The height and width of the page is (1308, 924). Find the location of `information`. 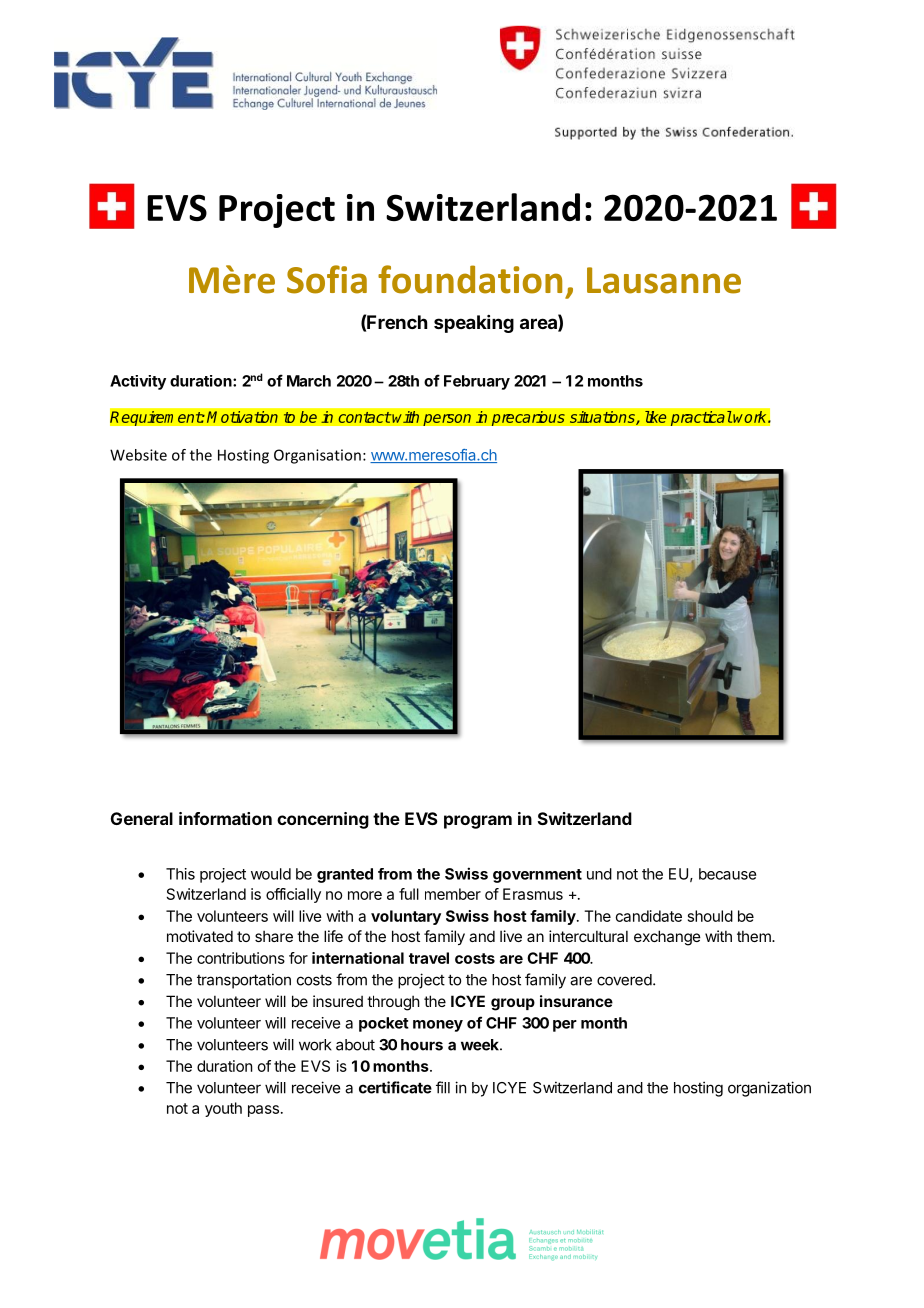

information is located at coordinates (225, 818).
